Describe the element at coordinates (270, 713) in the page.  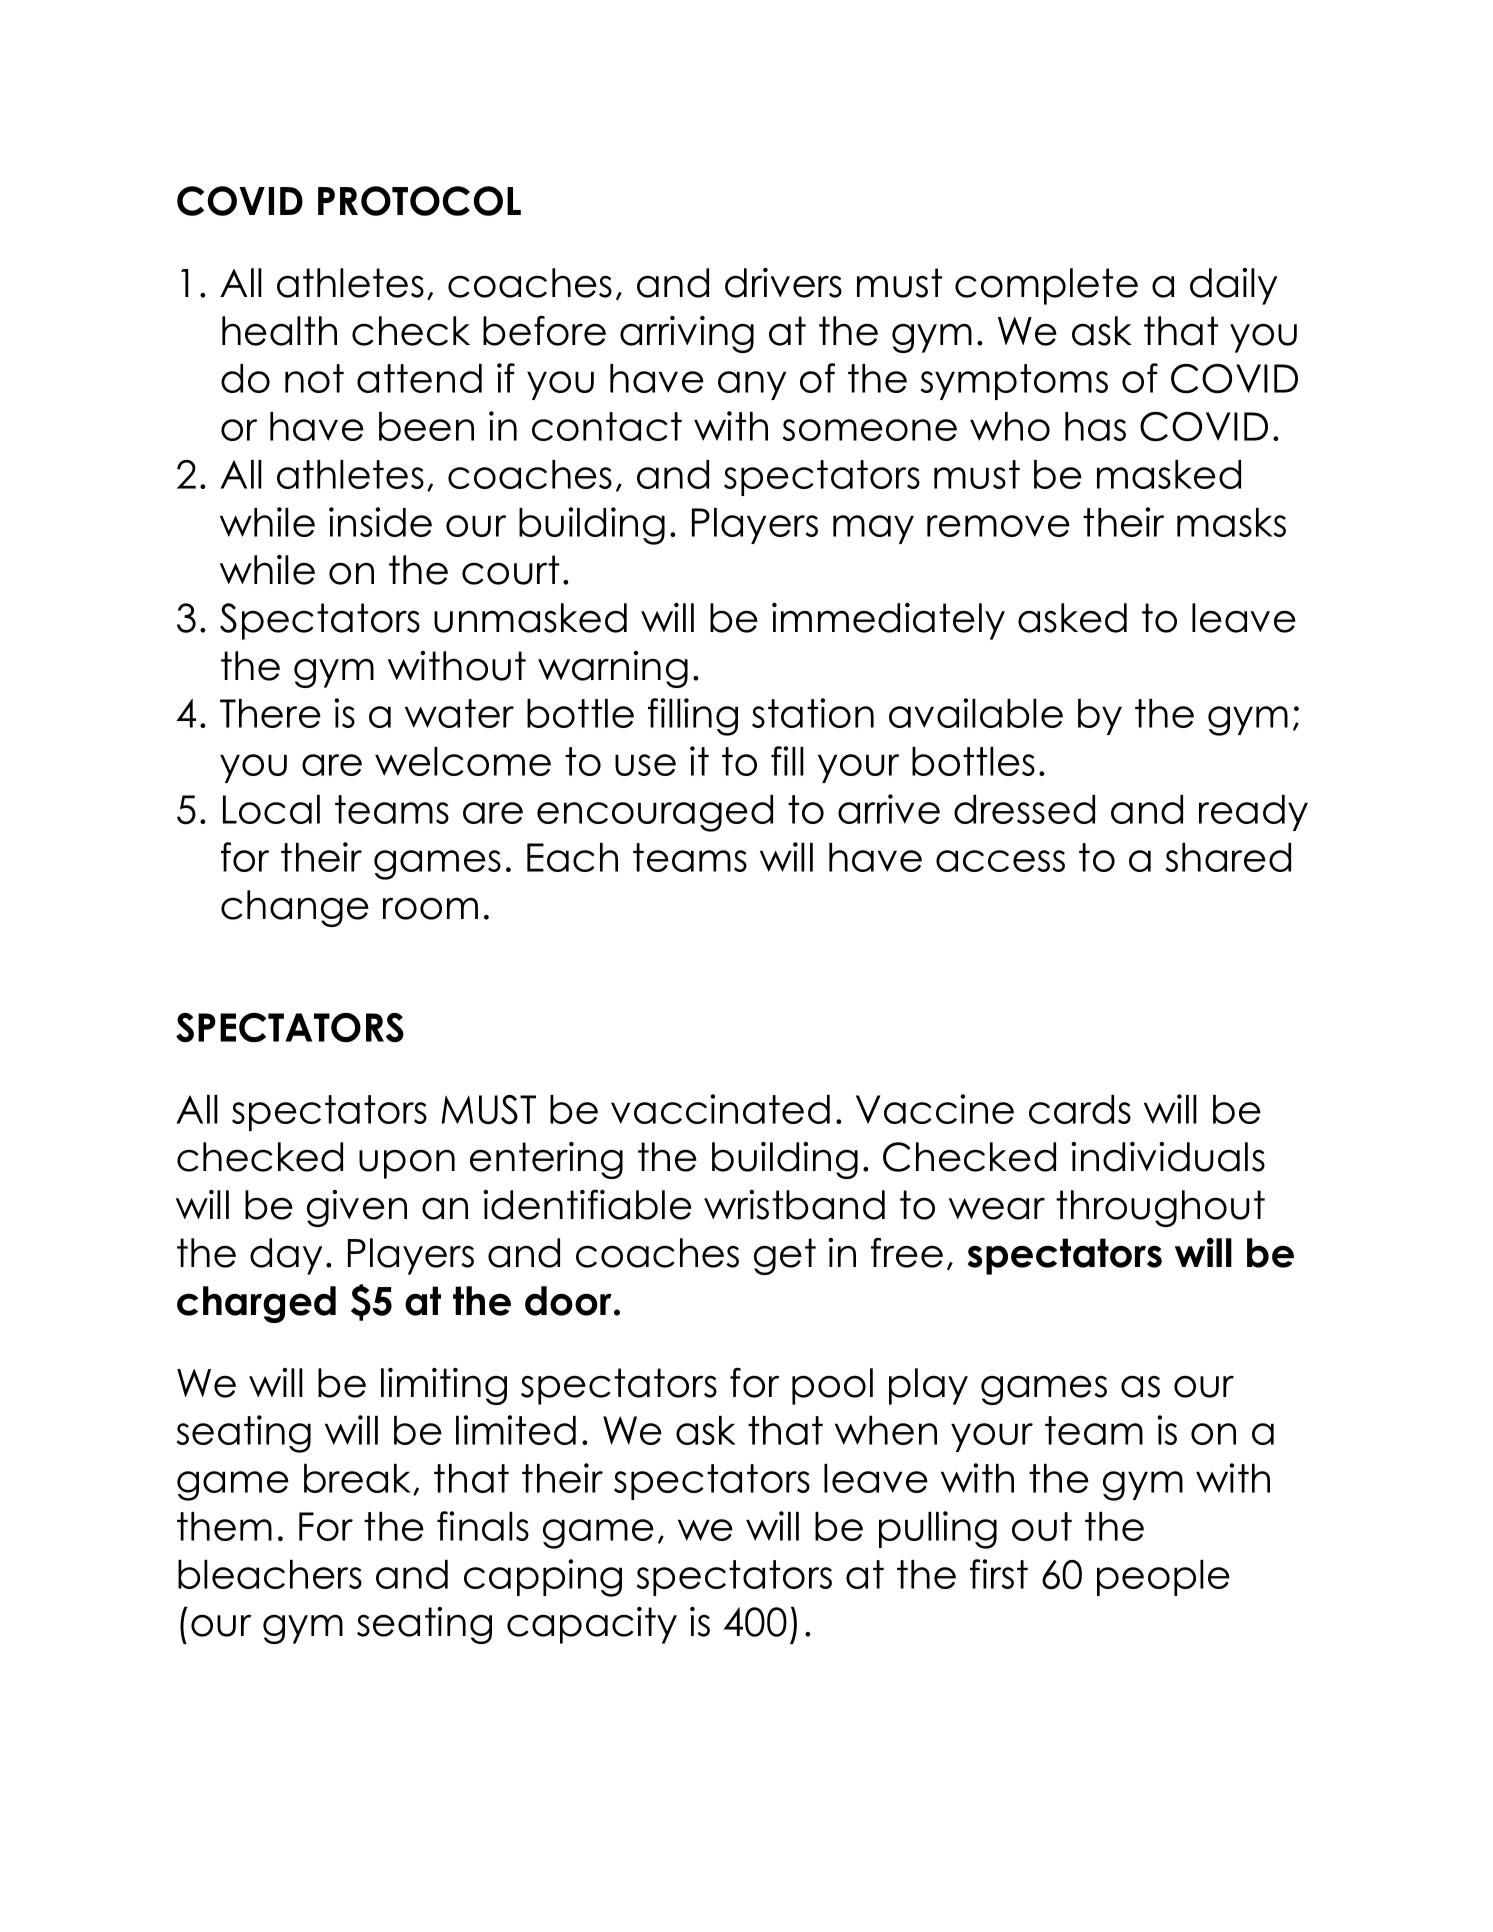
I see `There` at that location.
